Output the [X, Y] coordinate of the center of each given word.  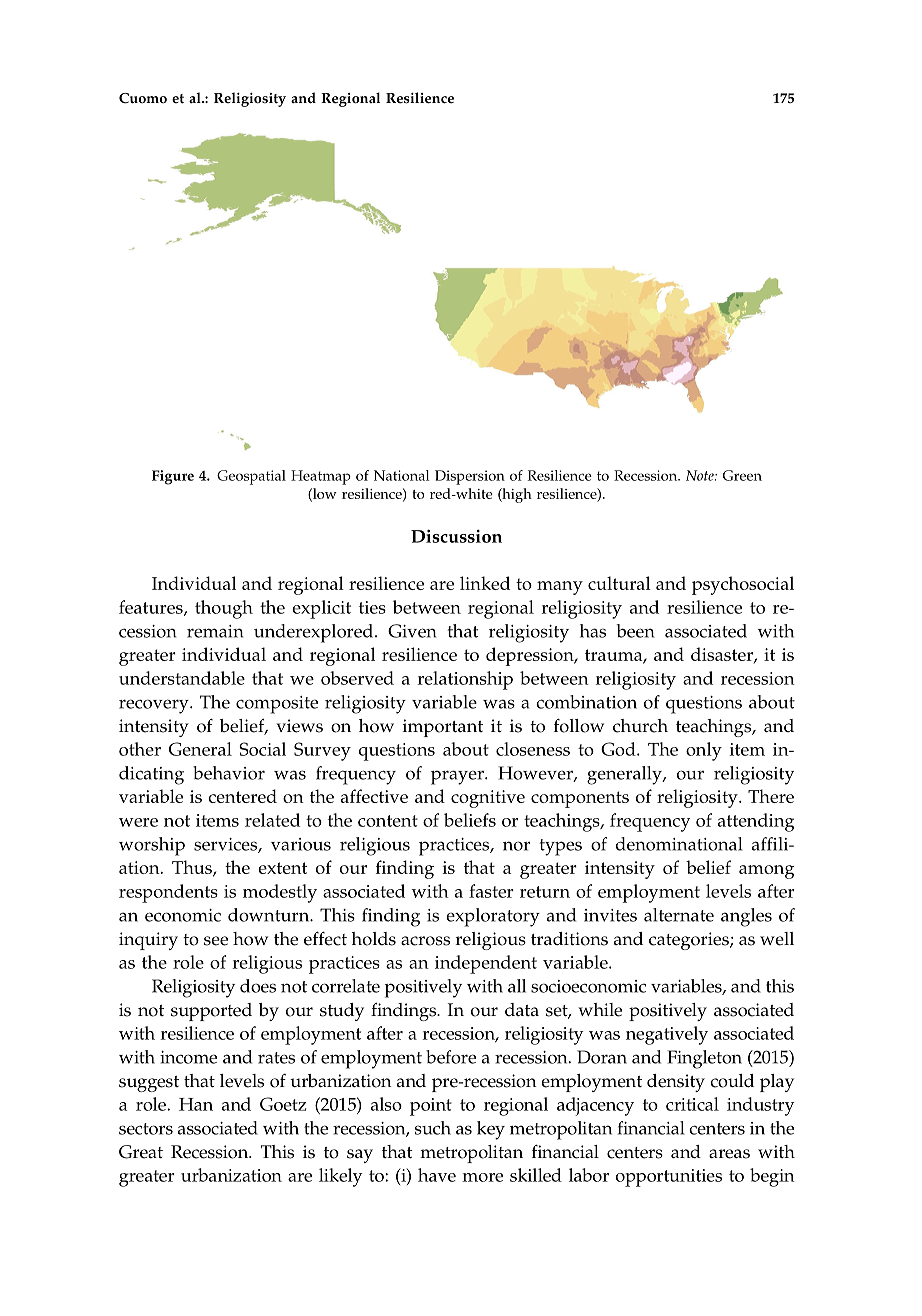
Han [196, 1104]
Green [742, 475]
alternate [679, 915]
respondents [168, 893]
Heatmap [321, 477]
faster [491, 891]
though [224, 609]
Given [412, 631]
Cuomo [143, 98]
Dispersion [470, 477]
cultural [619, 583]
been [635, 631]
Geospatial [251, 477]
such [433, 1128]
